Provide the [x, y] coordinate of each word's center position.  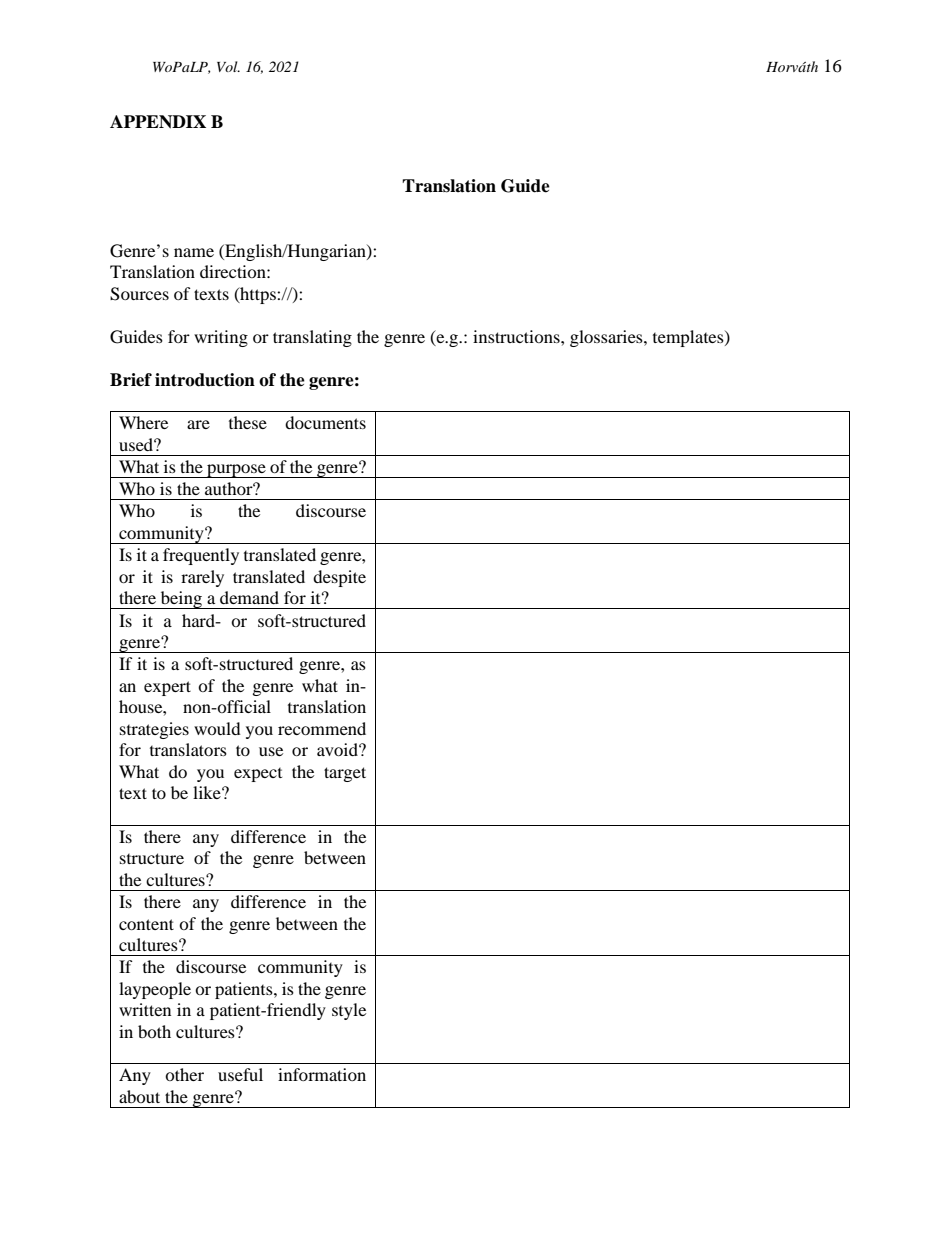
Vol [228, 66]
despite [339, 578]
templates [689, 338]
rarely [202, 578]
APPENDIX [158, 122]
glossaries [607, 338]
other [184, 1074]
